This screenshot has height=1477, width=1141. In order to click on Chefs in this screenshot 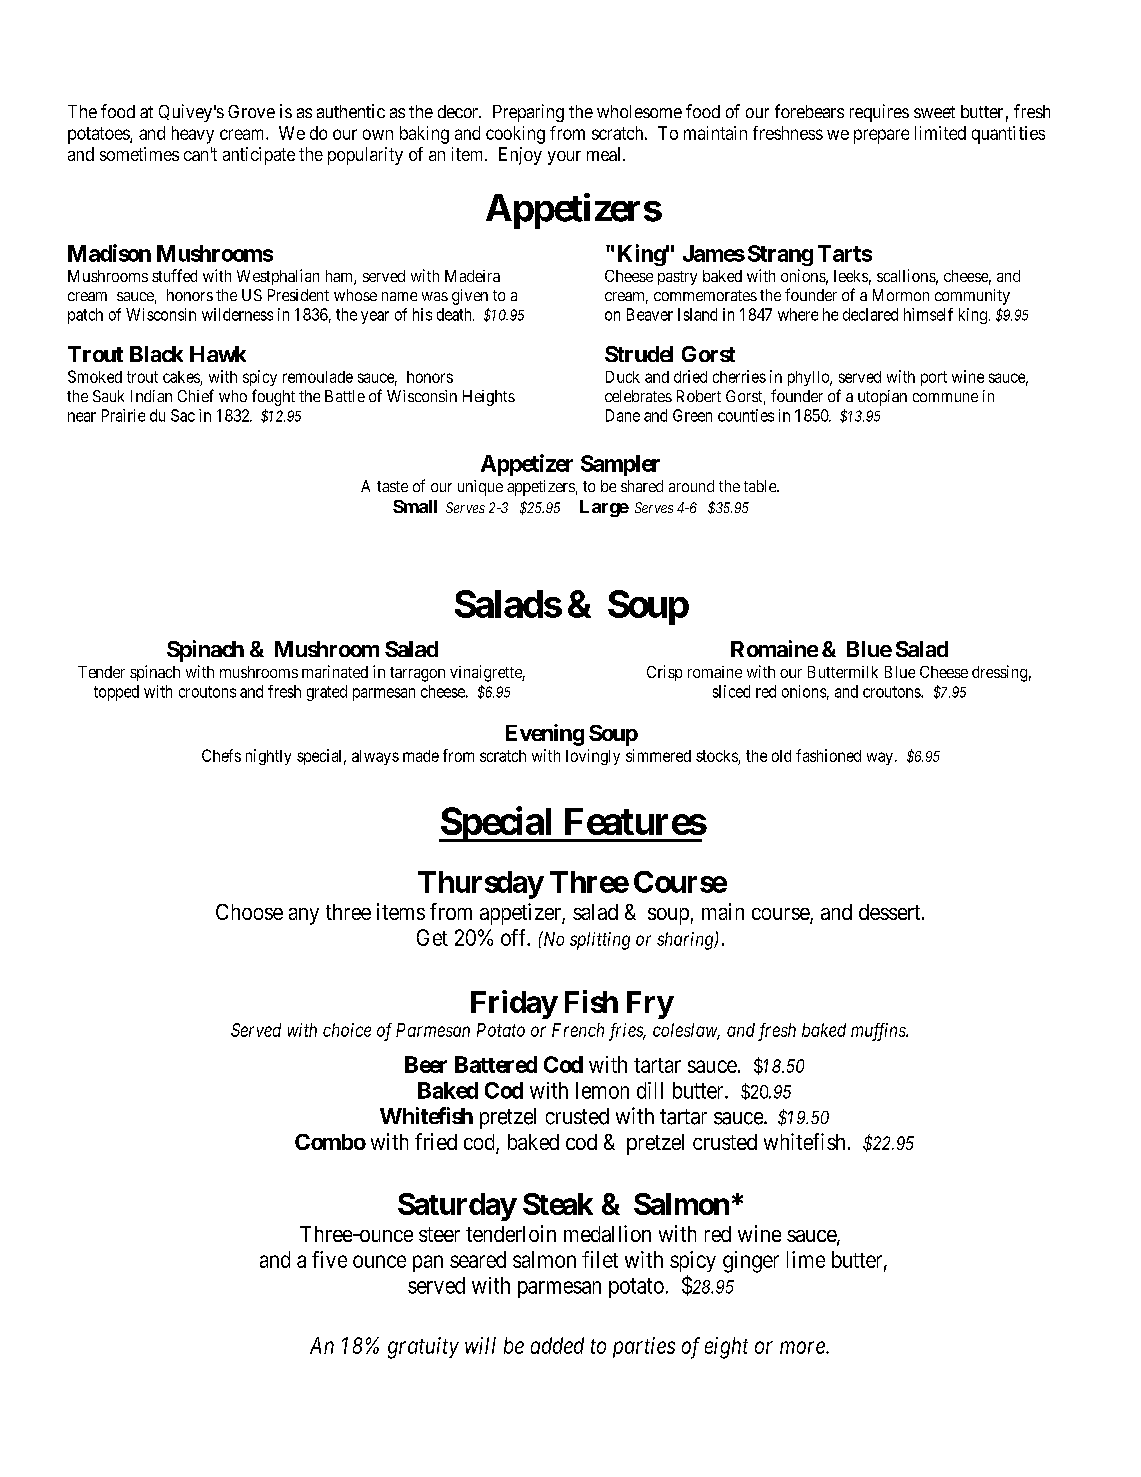, I will do `click(221, 755)`.
